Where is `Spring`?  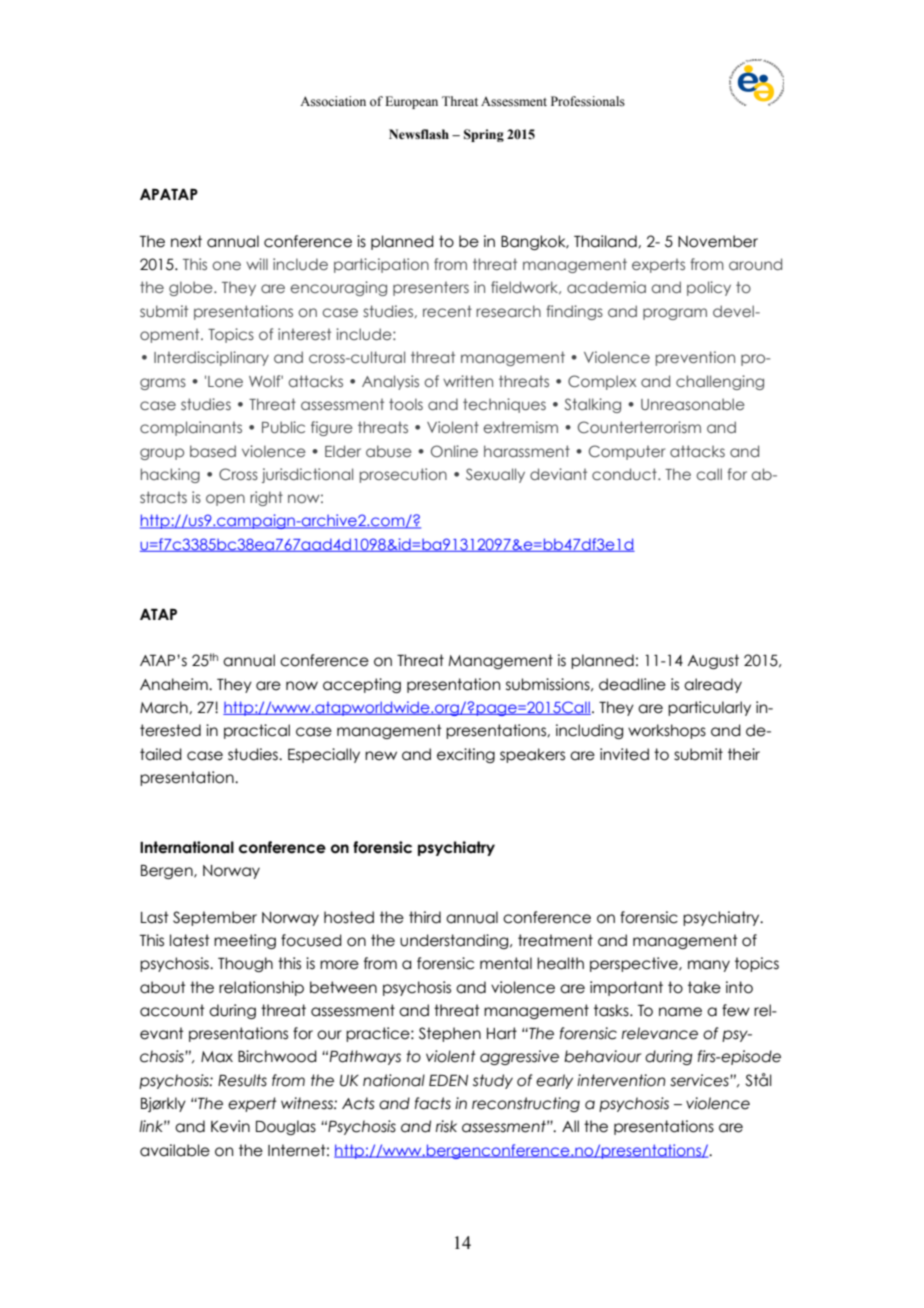 Spring is located at coordinates (484, 135).
